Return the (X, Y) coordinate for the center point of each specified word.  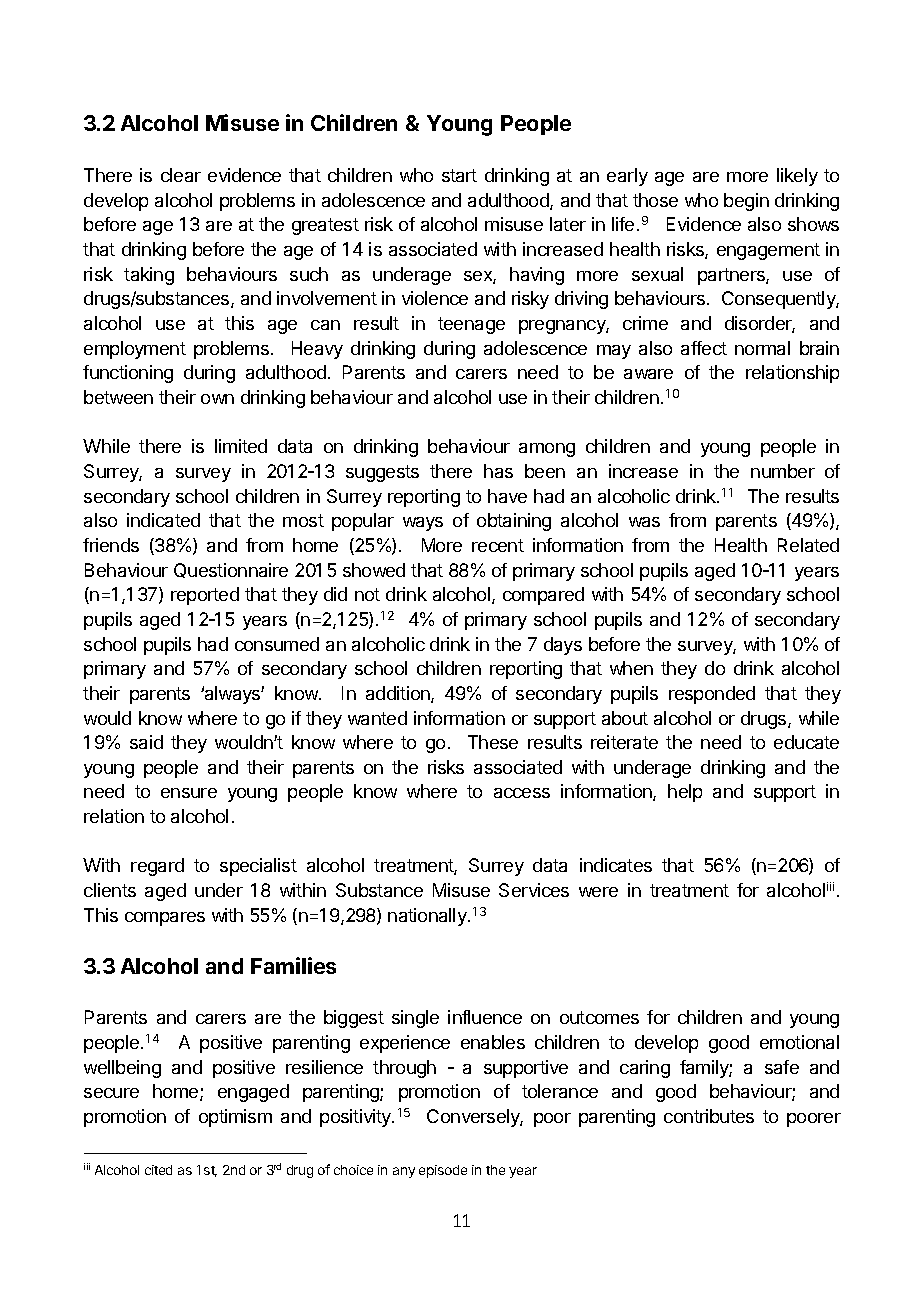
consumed (277, 644)
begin (746, 202)
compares (165, 919)
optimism (235, 1118)
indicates (616, 865)
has (498, 471)
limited (241, 446)
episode (443, 1171)
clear (181, 175)
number (783, 471)
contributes (709, 1116)
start (459, 175)
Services (534, 890)
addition (399, 694)
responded (712, 695)
